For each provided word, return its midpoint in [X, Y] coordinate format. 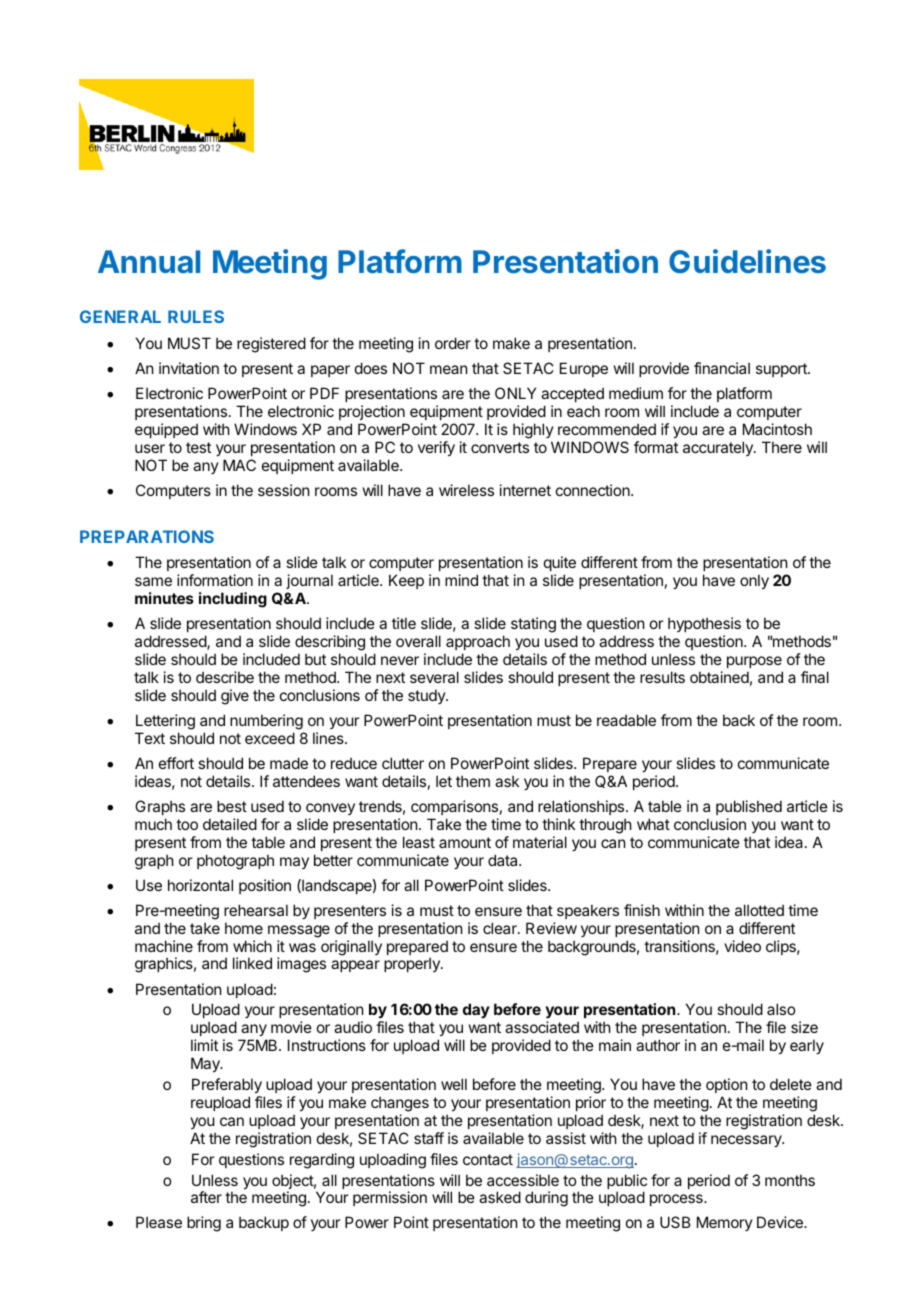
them [473, 781]
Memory [725, 1223]
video [742, 946]
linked [252, 963]
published [749, 807]
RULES [196, 316]
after [206, 1197]
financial [722, 368]
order [453, 343]
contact [488, 1159]
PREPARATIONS [147, 536]
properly [413, 964]
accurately [719, 448]
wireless [466, 490]
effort [176, 763]
